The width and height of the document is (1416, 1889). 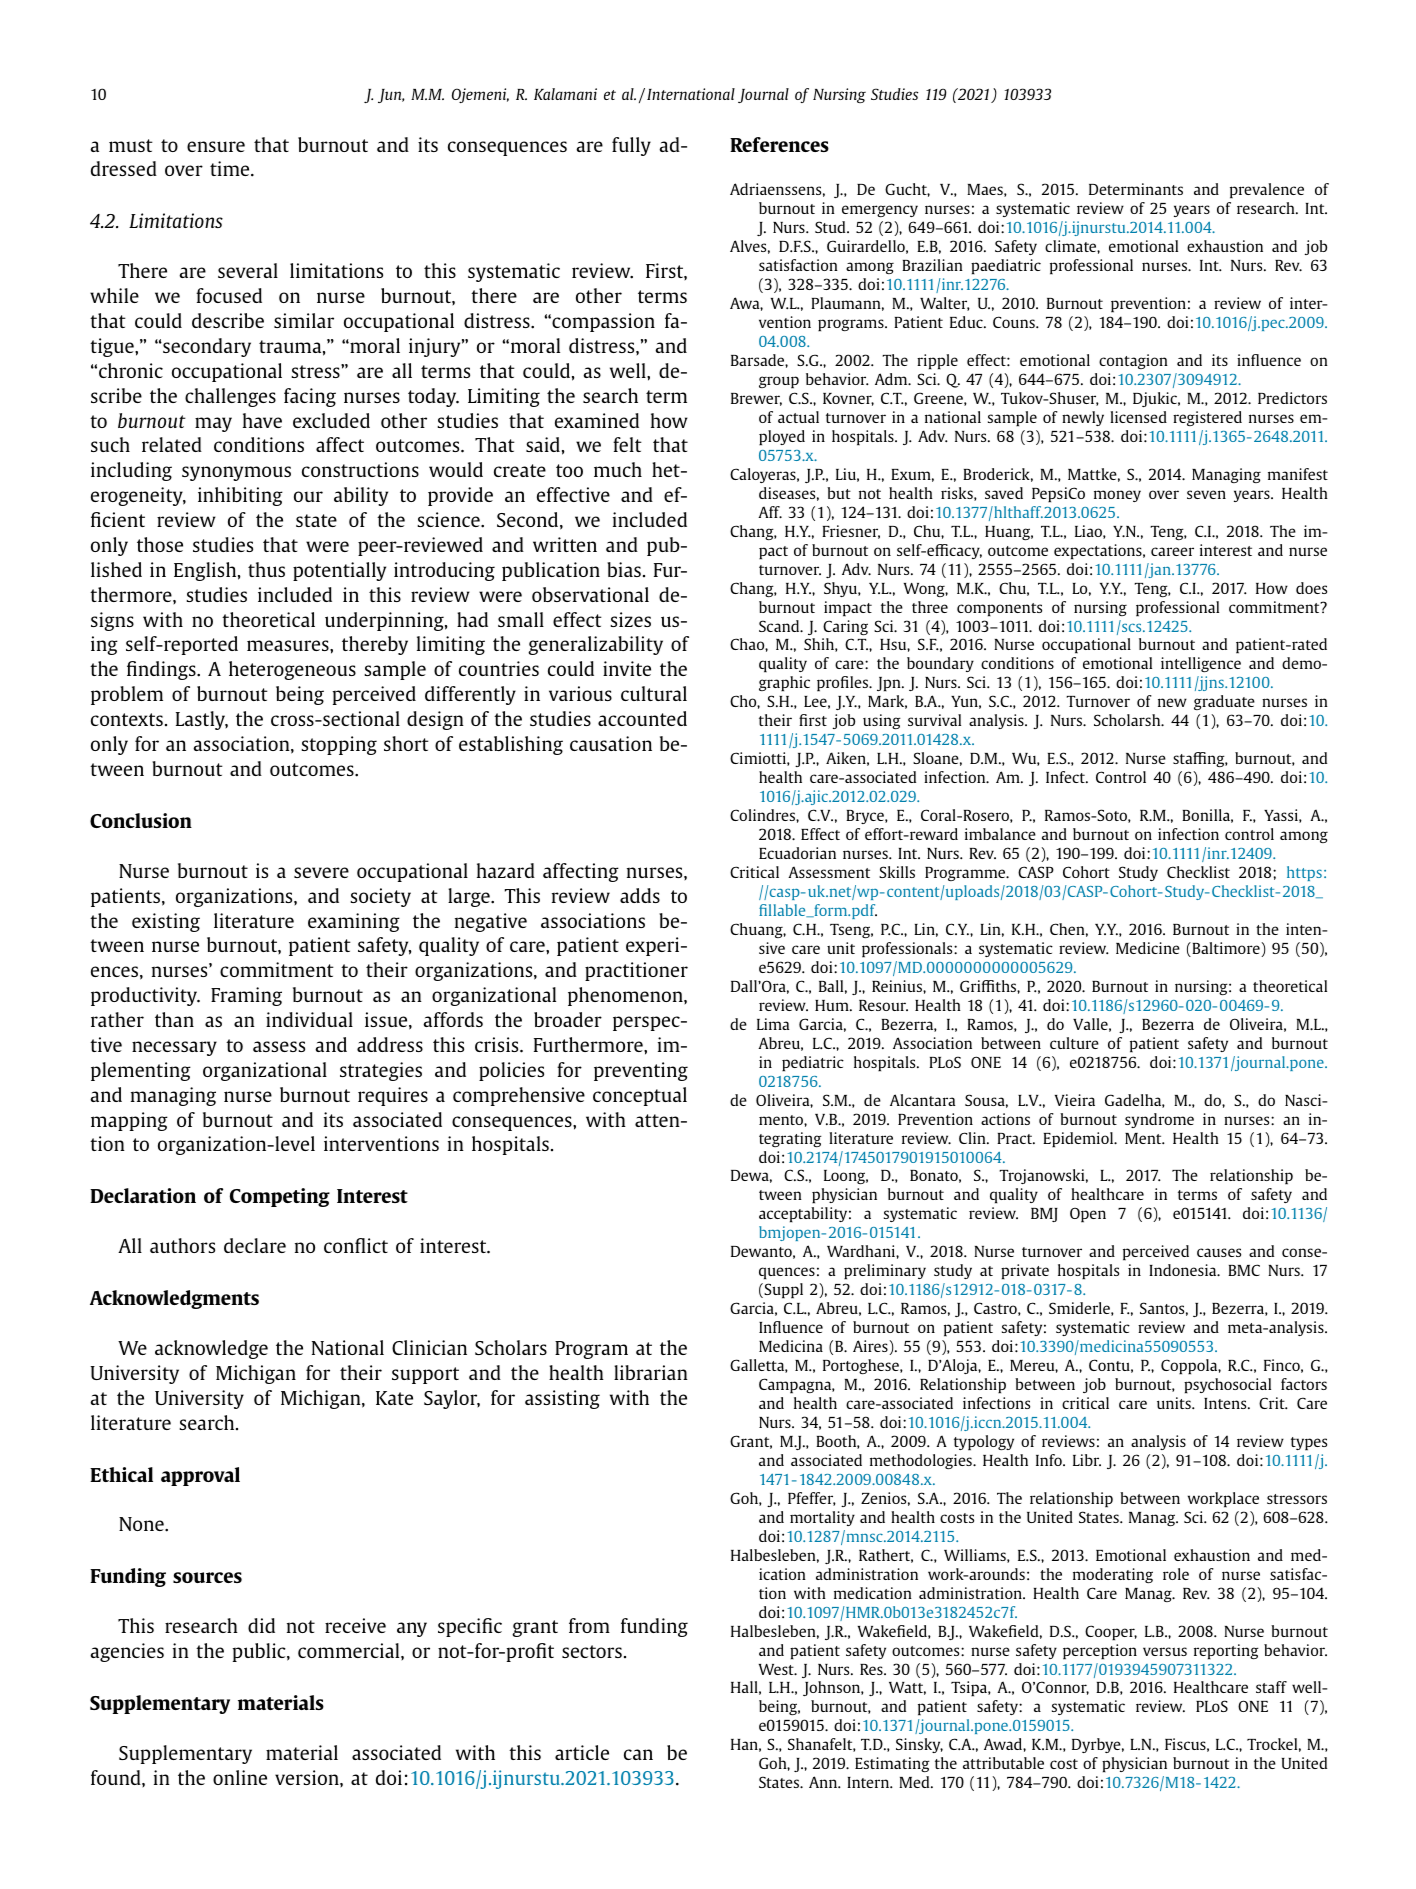 I want to click on Medicine, so click(x=1148, y=948).
